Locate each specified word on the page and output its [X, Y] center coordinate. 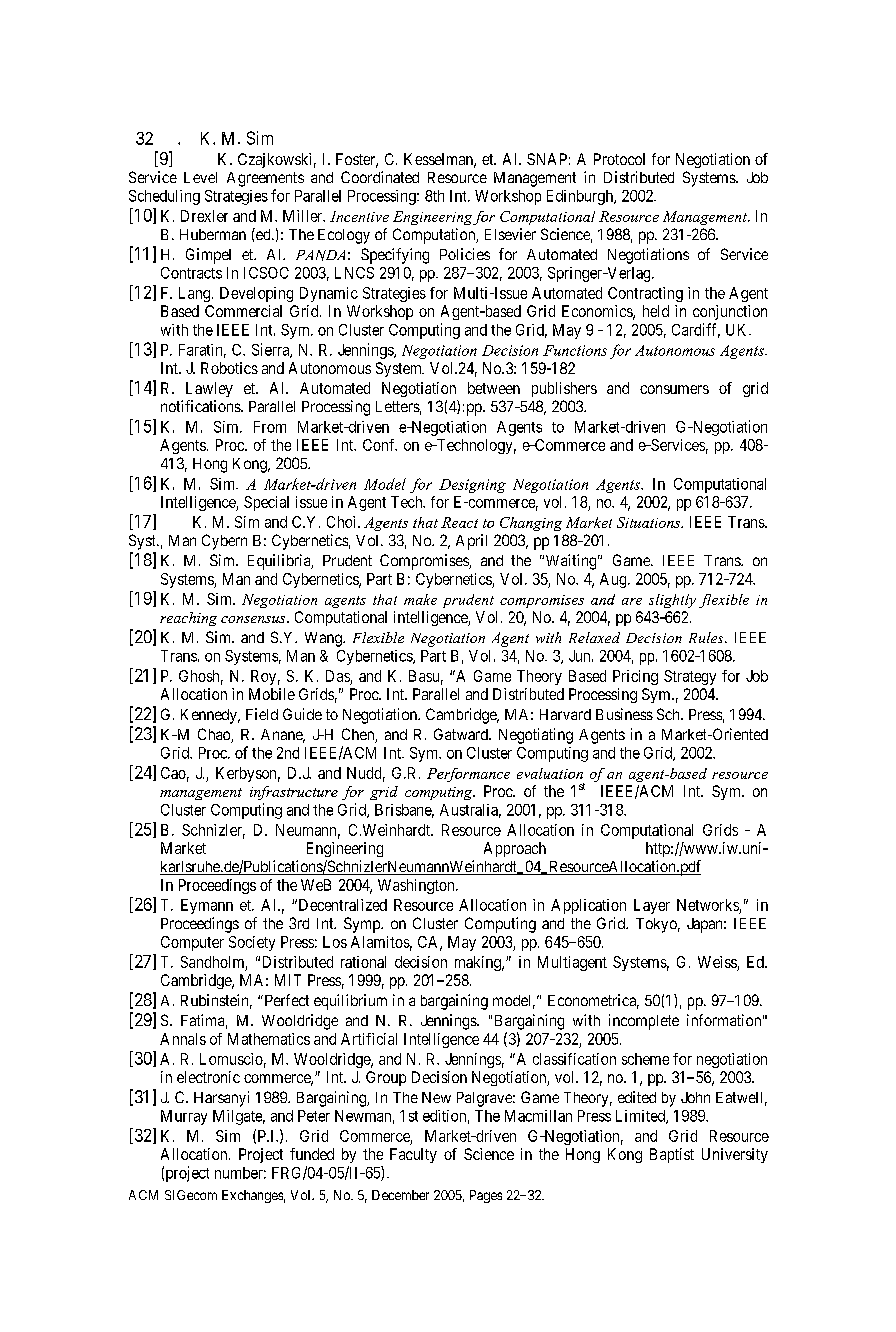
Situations [650, 522]
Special [266, 503]
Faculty [413, 1155]
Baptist [672, 1155]
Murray [184, 1117]
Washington [417, 886]
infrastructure [294, 793]
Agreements [265, 179]
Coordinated [380, 177]
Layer [652, 906]
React [459, 522]
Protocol [619, 159]
